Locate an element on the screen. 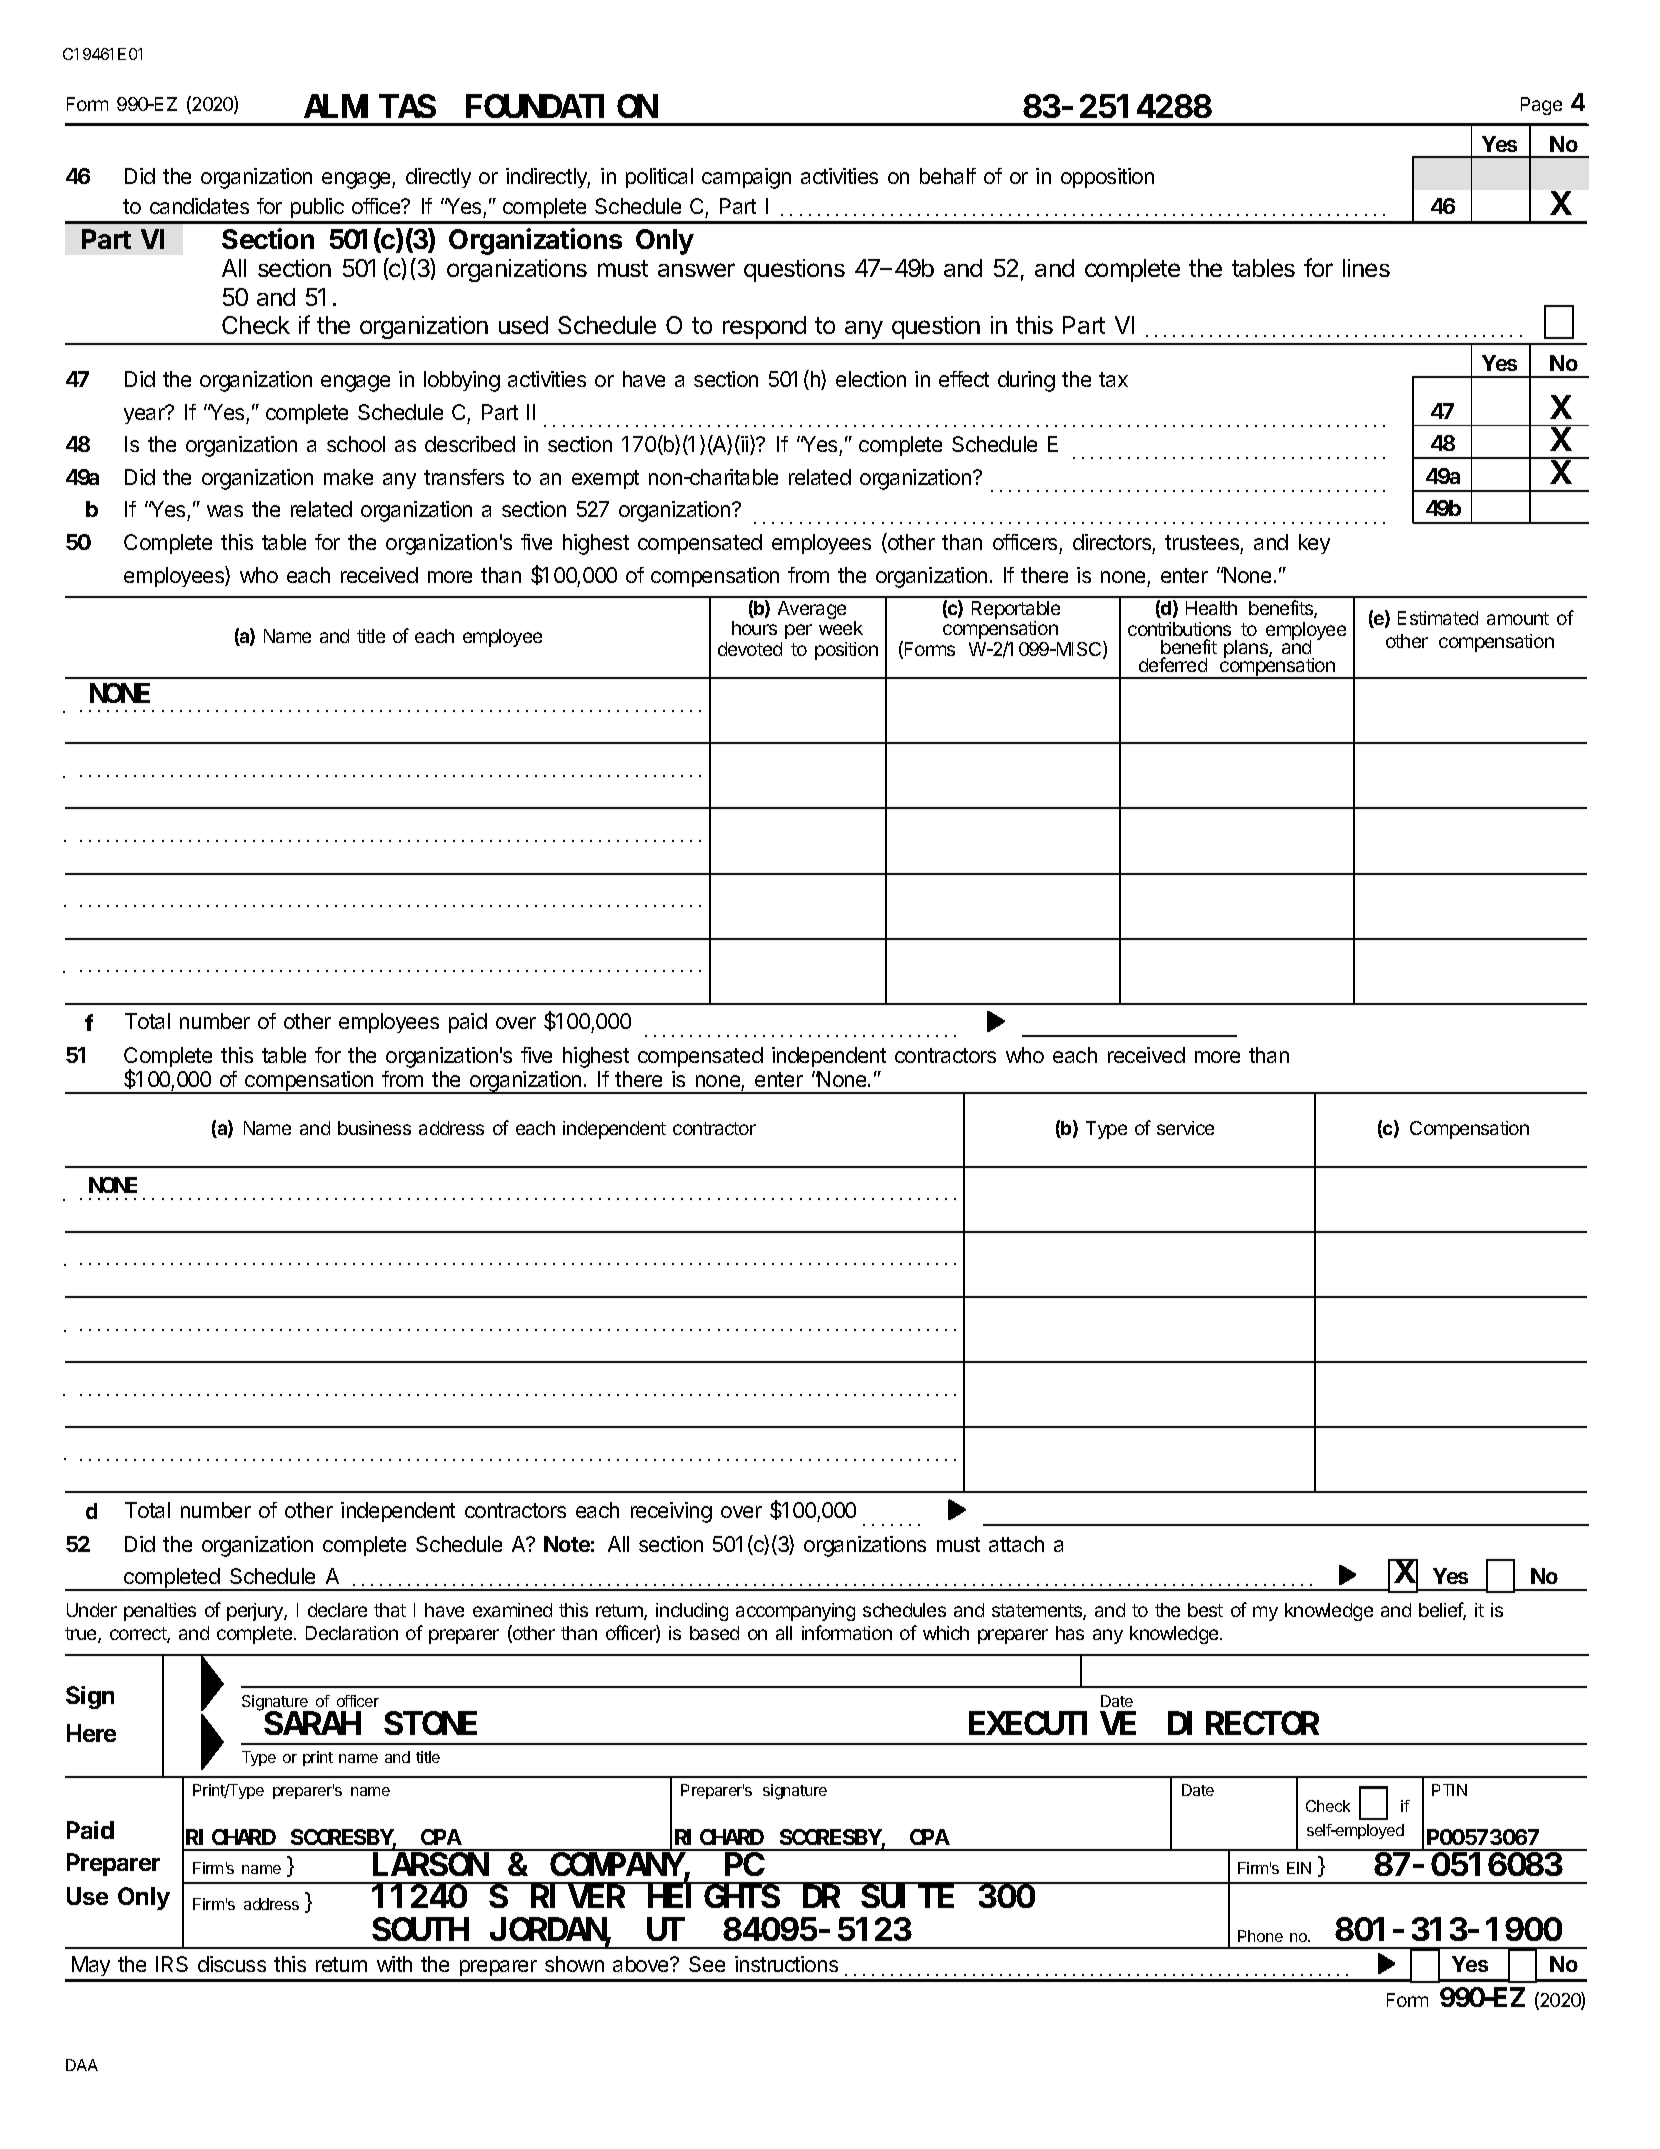  was is located at coordinates (225, 511).
